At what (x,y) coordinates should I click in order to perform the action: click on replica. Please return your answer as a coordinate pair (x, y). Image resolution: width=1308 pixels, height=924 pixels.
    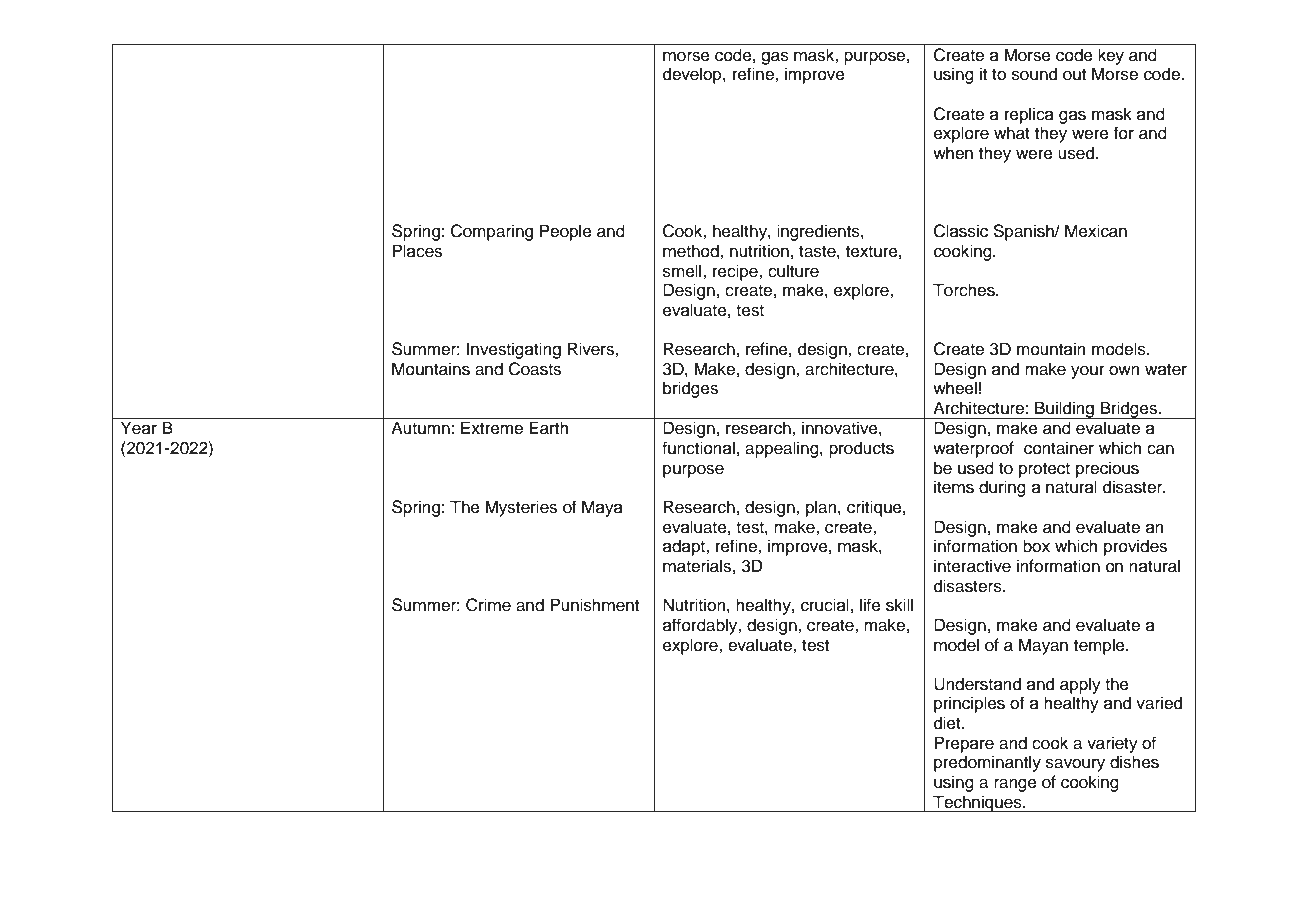
    Looking at the image, I should click on (1029, 115).
